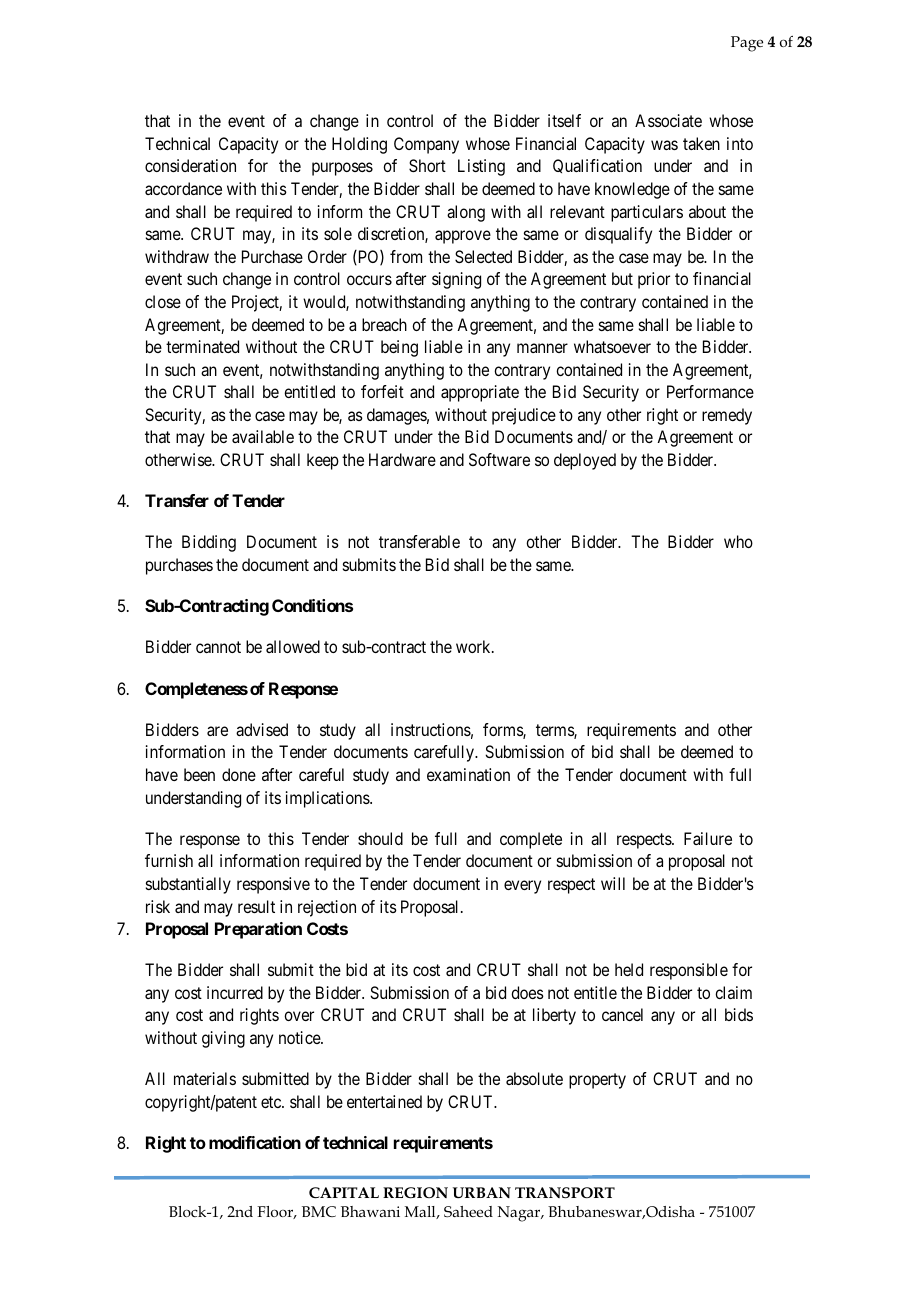 This screenshot has width=924, height=1307. I want to click on TRANSPORT, so click(565, 1192).
